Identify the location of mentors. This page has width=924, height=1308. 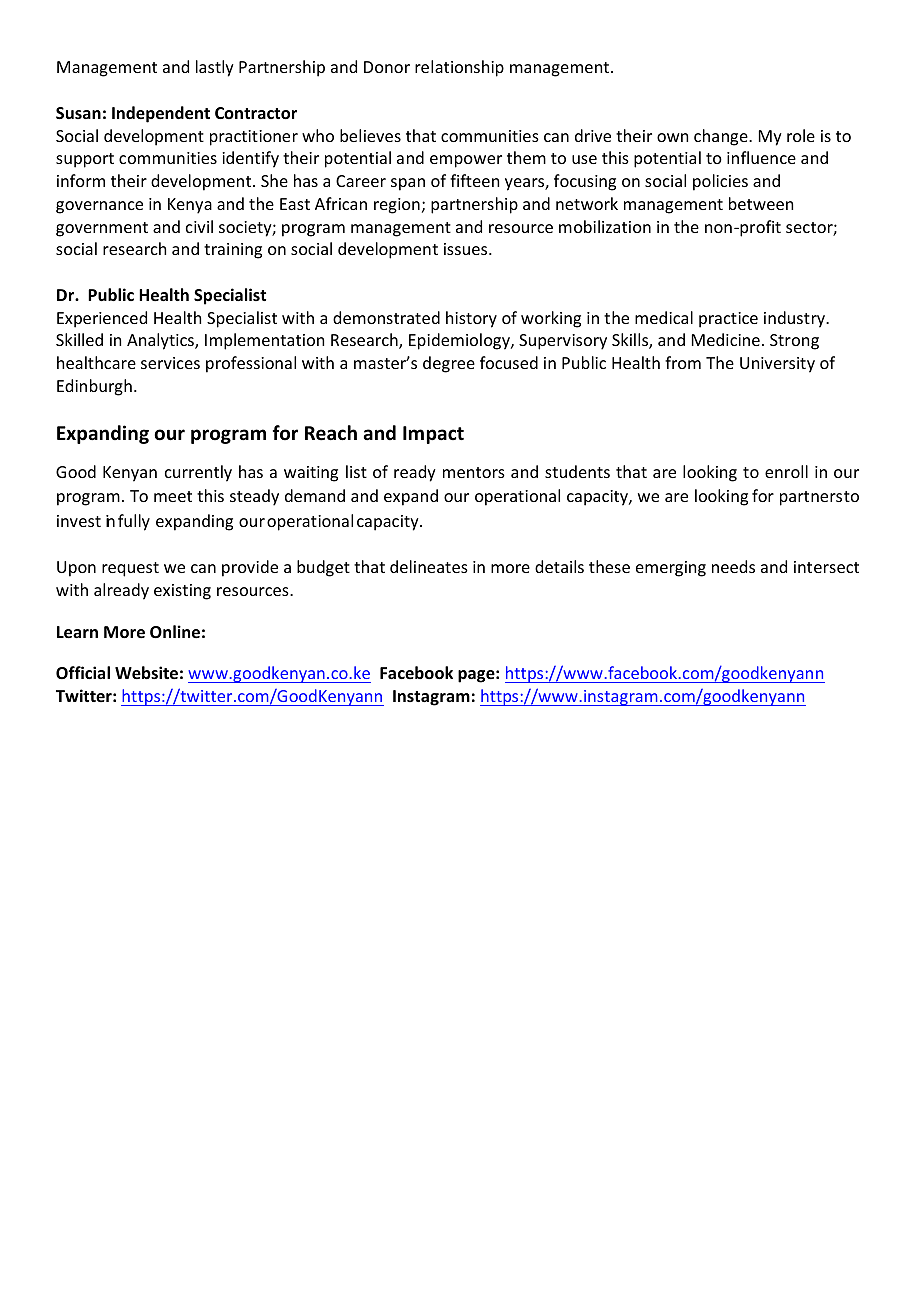
(474, 472).
